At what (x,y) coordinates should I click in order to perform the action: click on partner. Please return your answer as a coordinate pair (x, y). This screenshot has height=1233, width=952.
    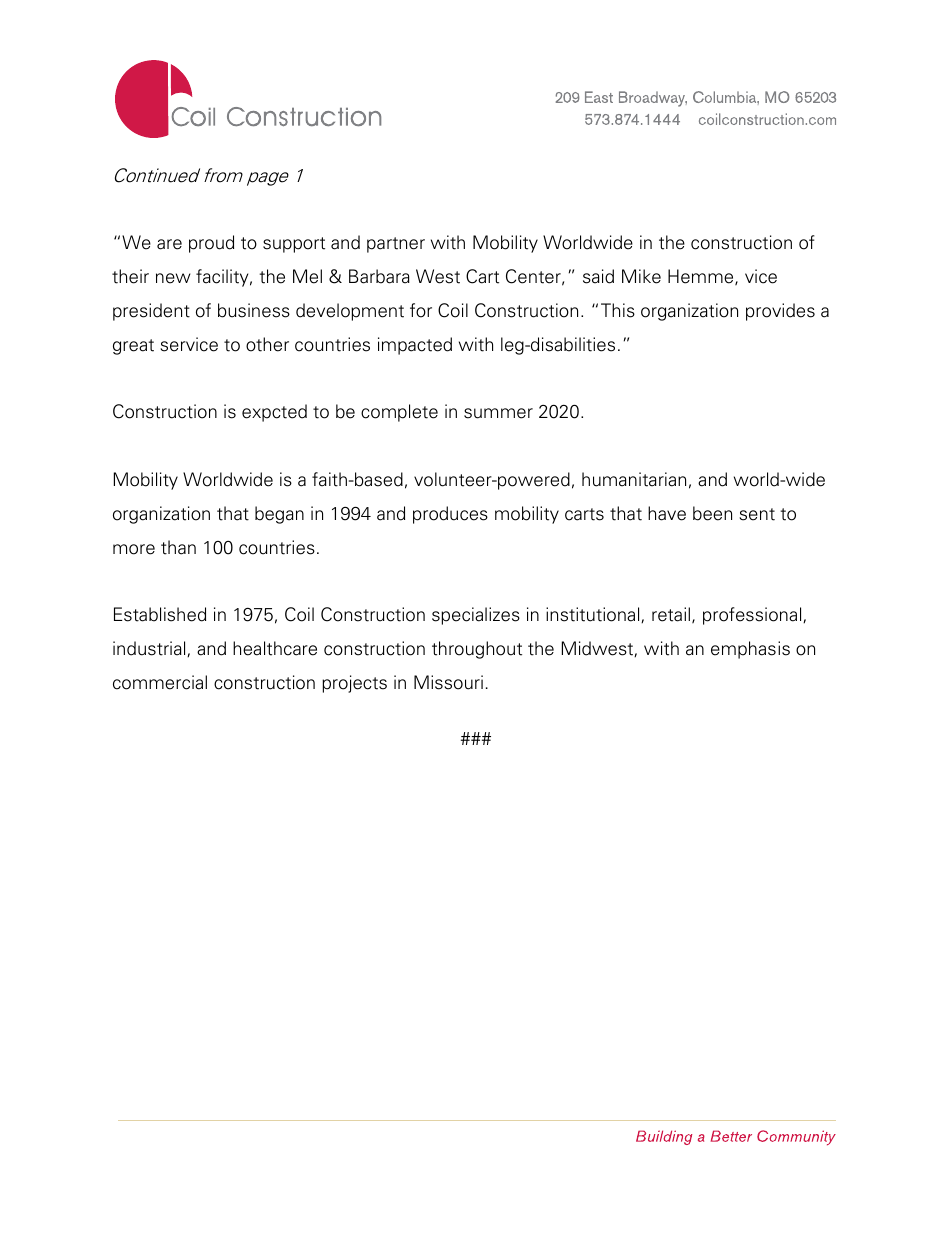
    Looking at the image, I should click on (396, 245).
